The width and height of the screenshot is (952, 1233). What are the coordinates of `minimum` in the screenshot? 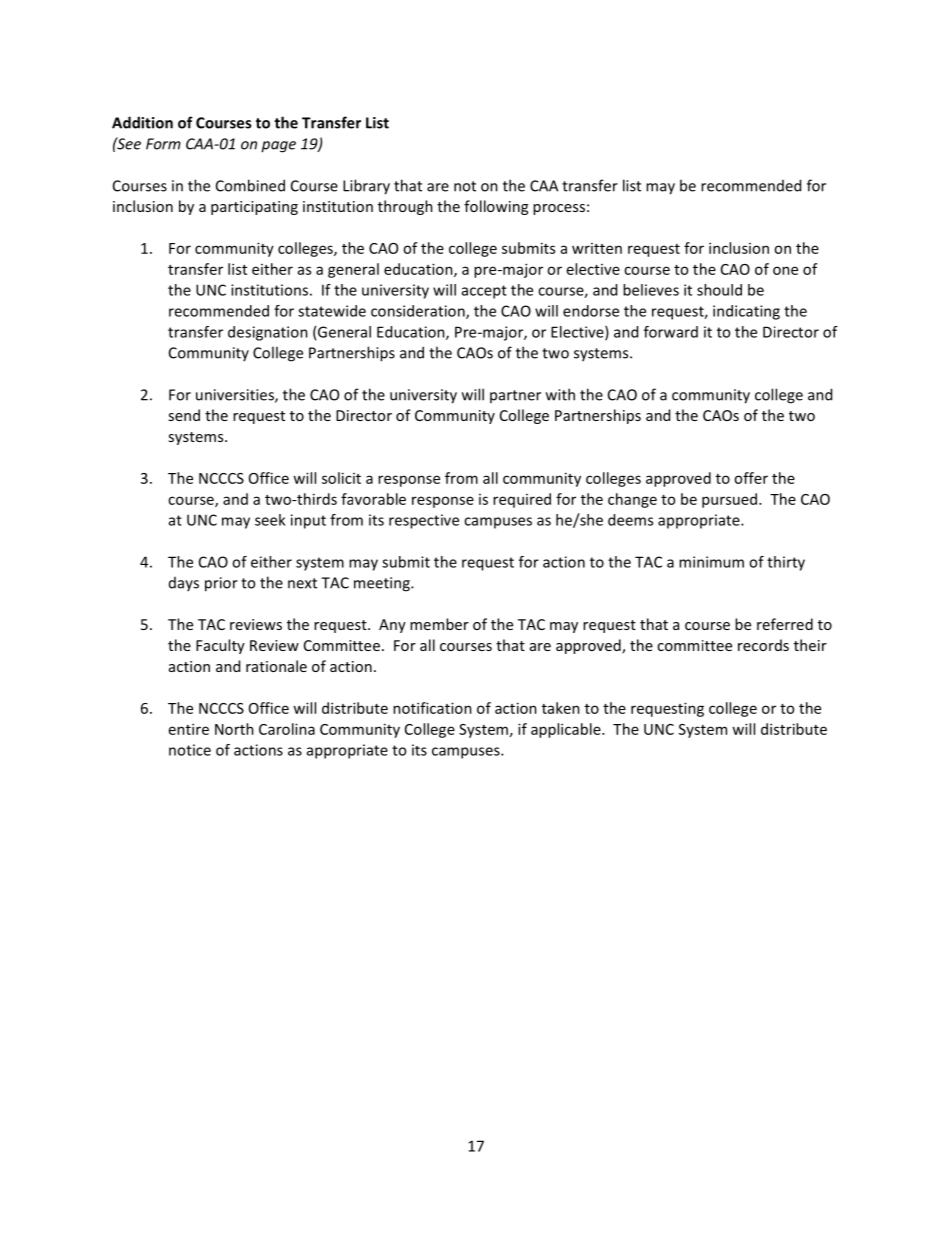 It's located at (711, 562).
